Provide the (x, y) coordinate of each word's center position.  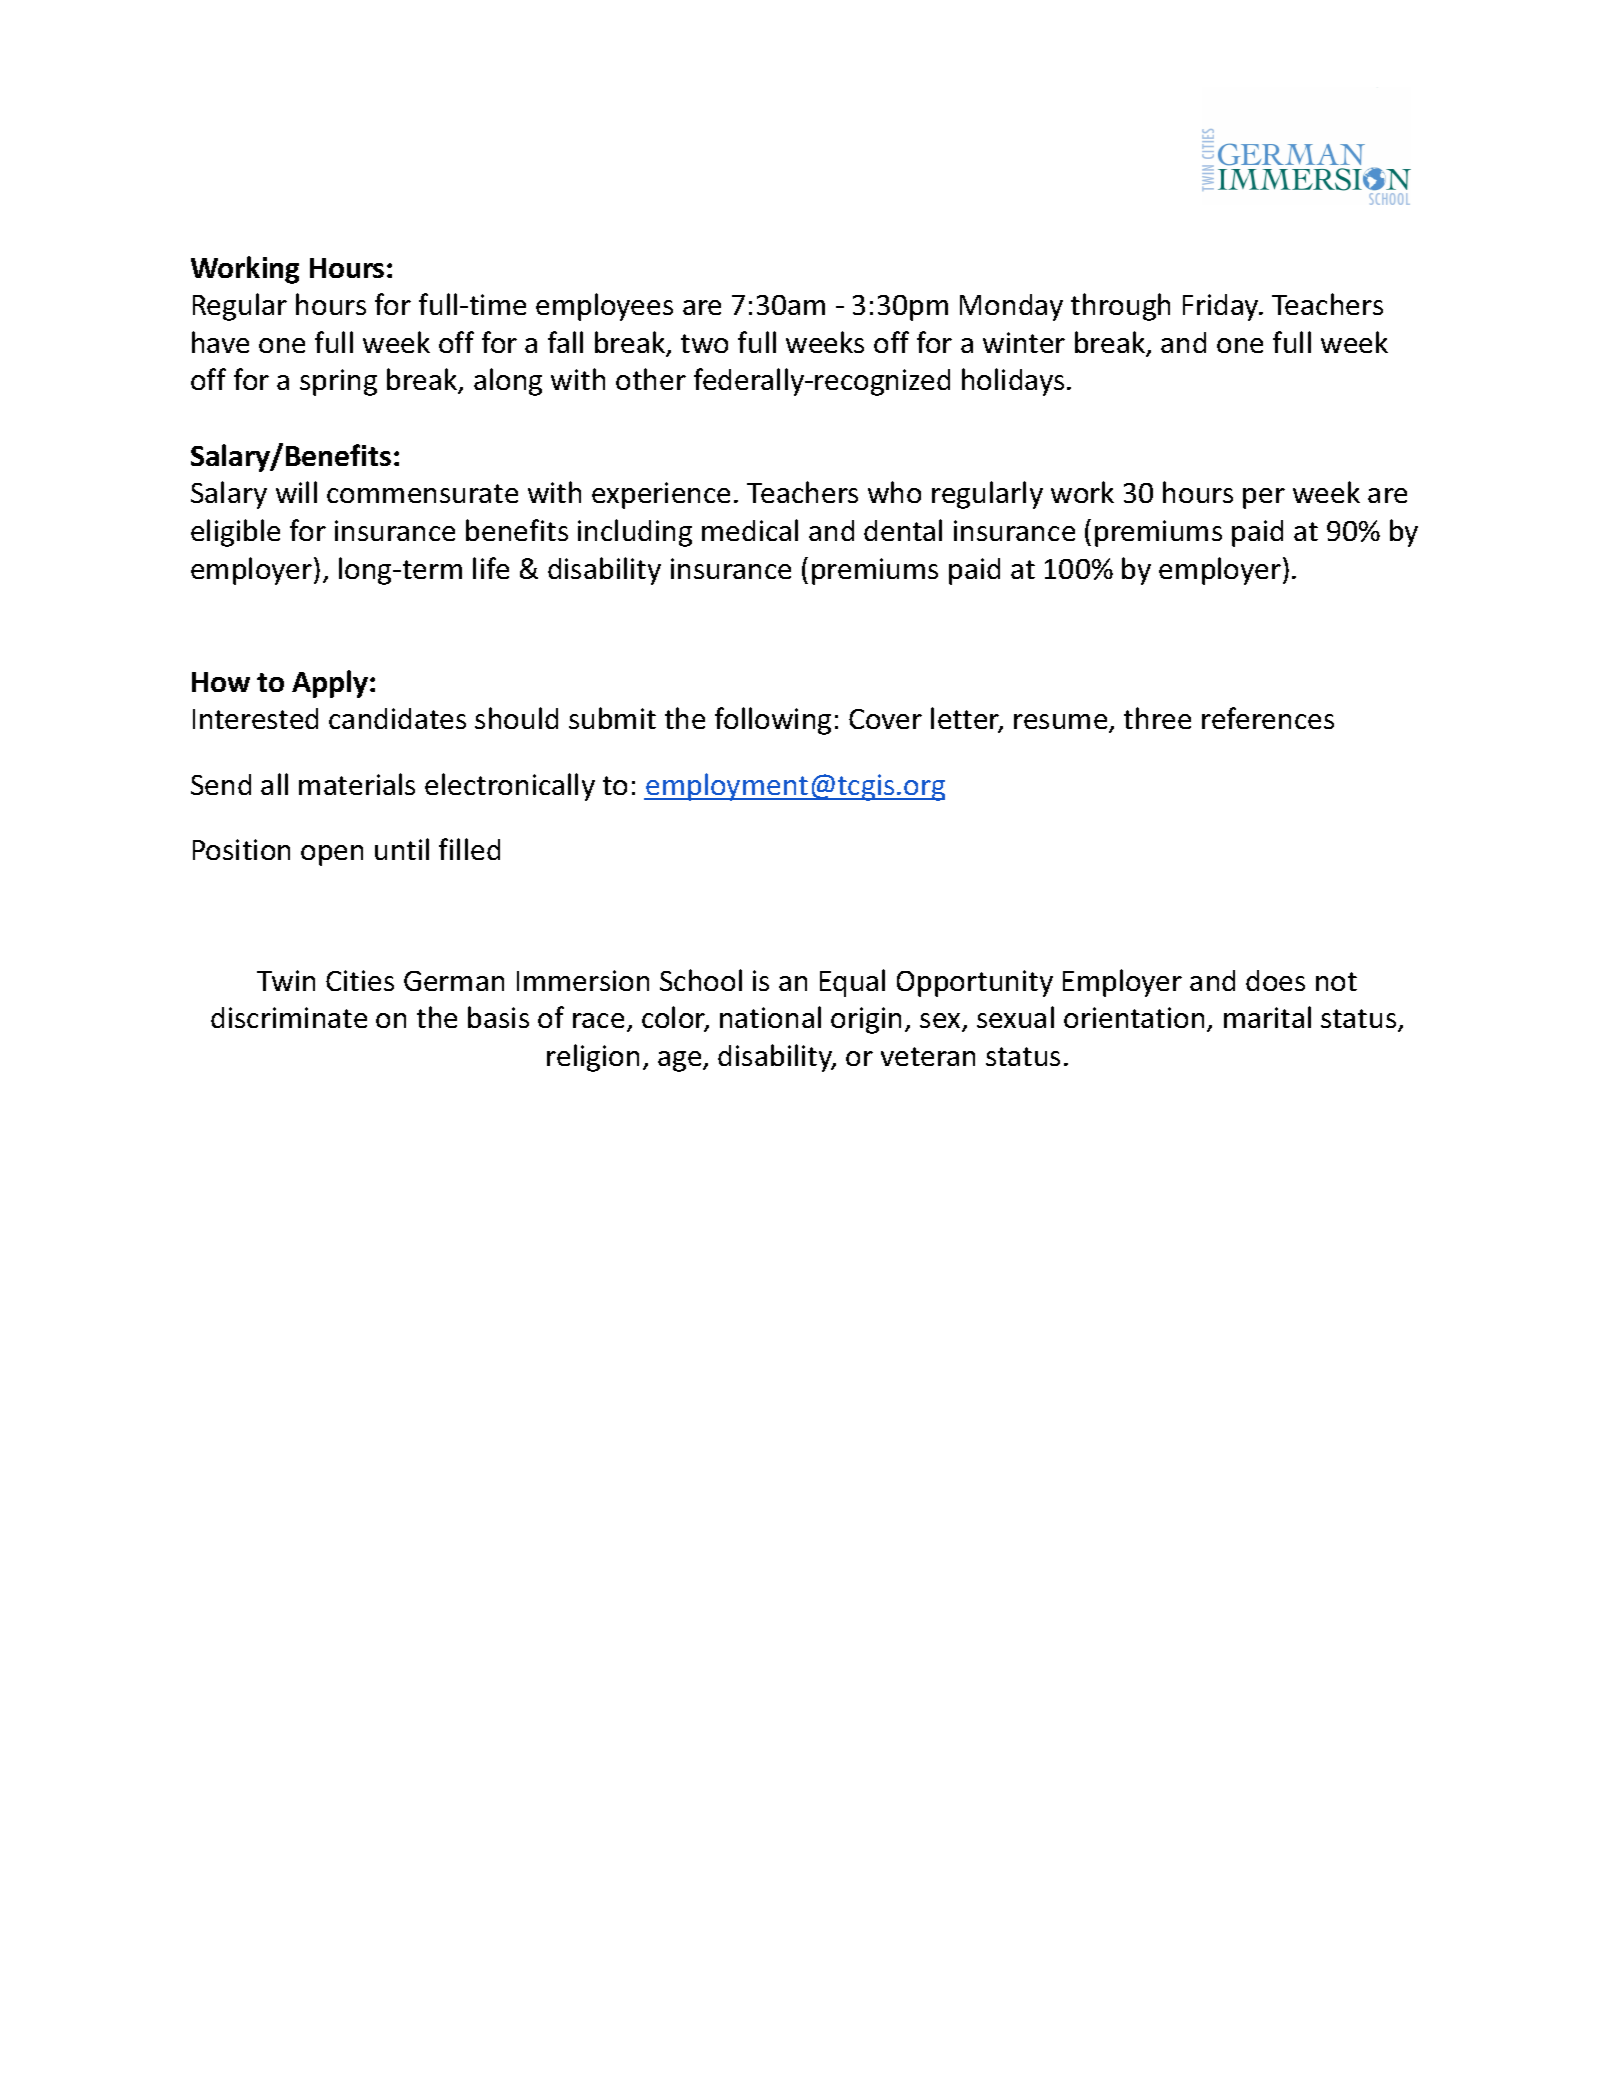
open (332, 855)
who (894, 492)
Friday (1222, 307)
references (1268, 718)
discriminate (289, 1017)
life (491, 568)
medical (750, 530)
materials (357, 784)
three (1157, 718)
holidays (1013, 382)
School (701, 980)
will (296, 492)
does (1275, 980)
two (704, 343)
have (220, 342)
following (773, 721)
